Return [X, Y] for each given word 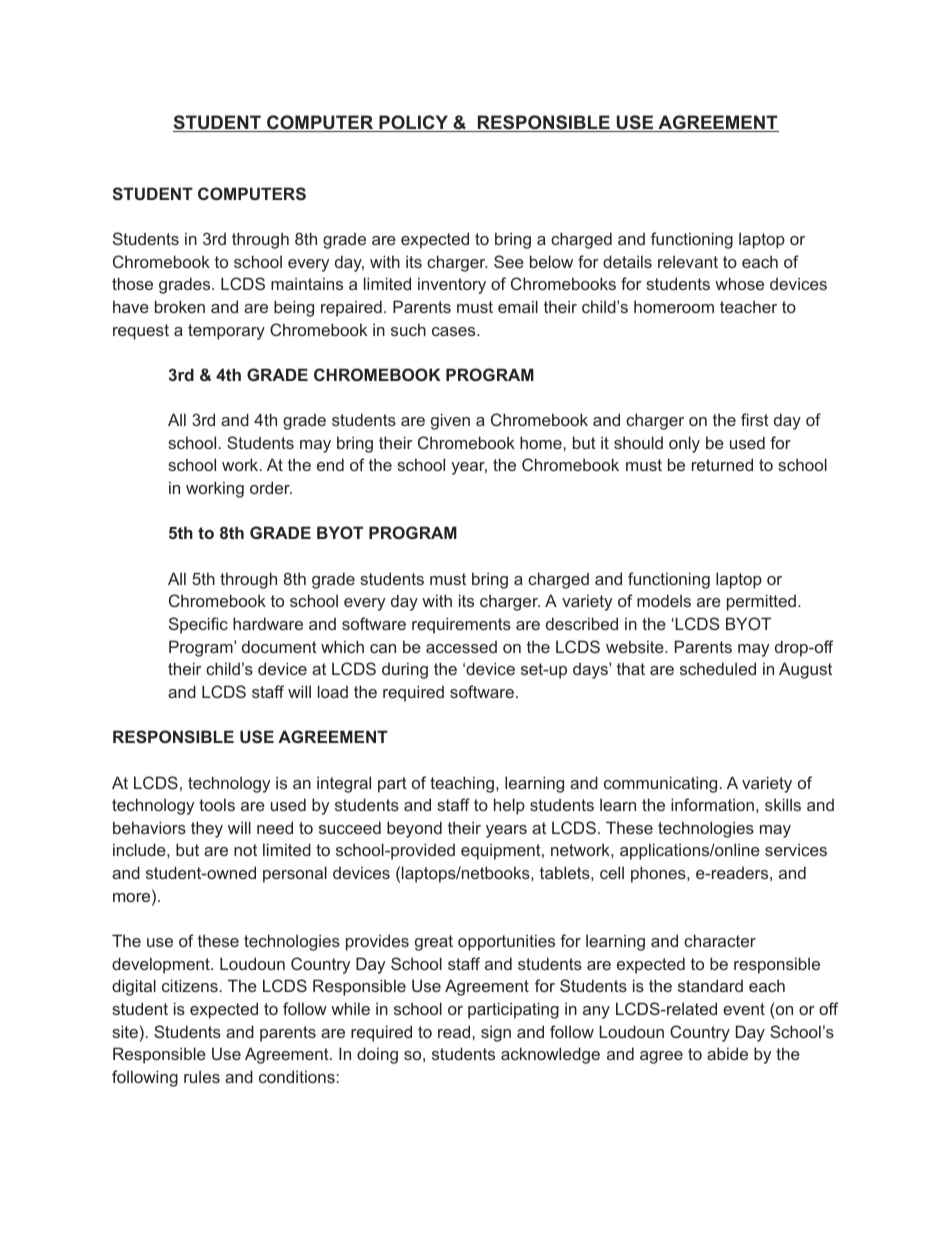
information [712, 804]
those [132, 283]
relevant [688, 261]
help [509, 806]
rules [202, 1076]
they [207, 829]
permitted [761, 602]
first [755, 419]
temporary [226, 332]
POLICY [413, 123]
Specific [198, 625]
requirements [461, 625]
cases [455, 331]
